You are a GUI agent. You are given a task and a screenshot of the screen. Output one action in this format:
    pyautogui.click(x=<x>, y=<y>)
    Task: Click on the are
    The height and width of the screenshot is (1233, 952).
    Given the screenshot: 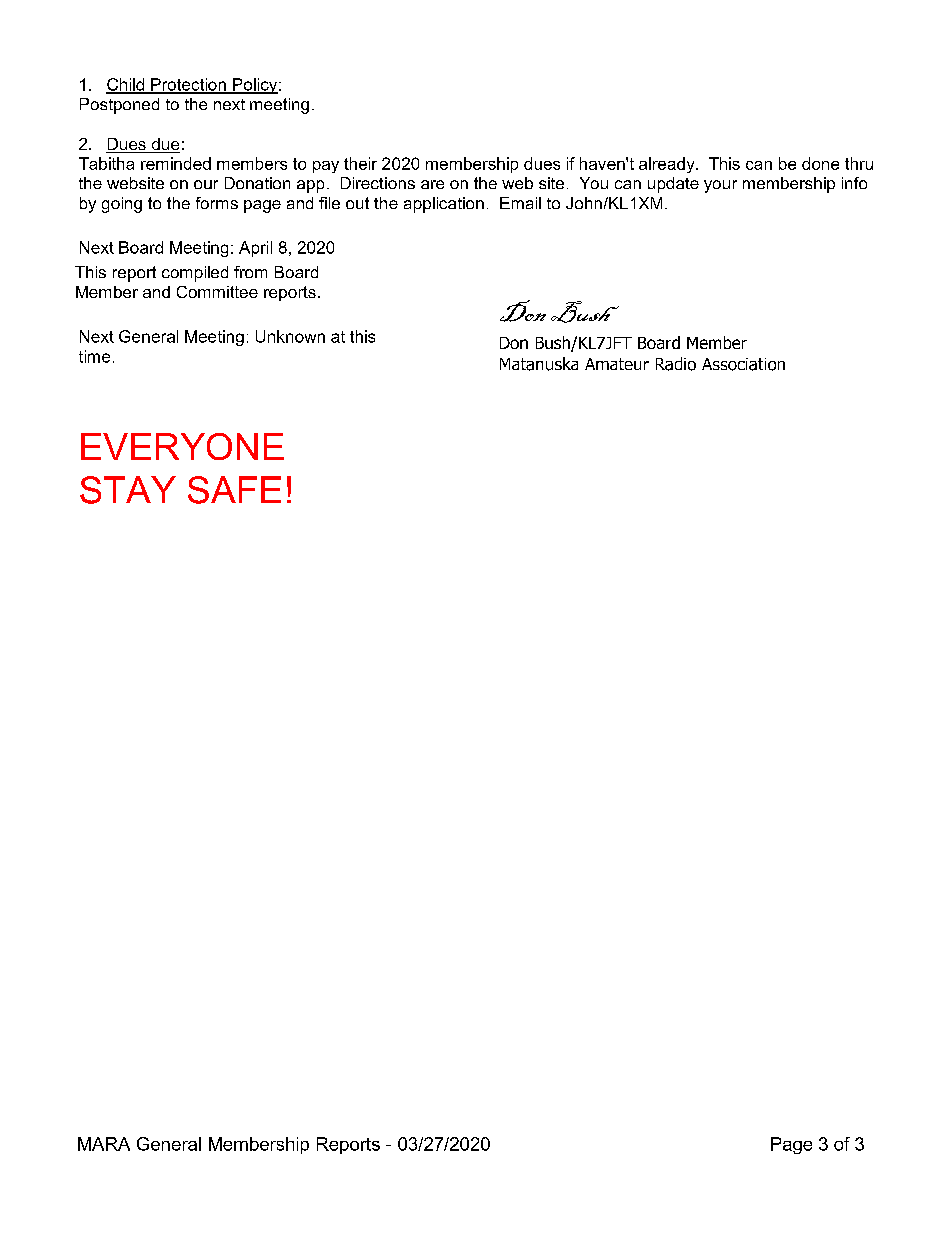 What is the action you would take?
    pyautogui.click(x=432, y=184)
